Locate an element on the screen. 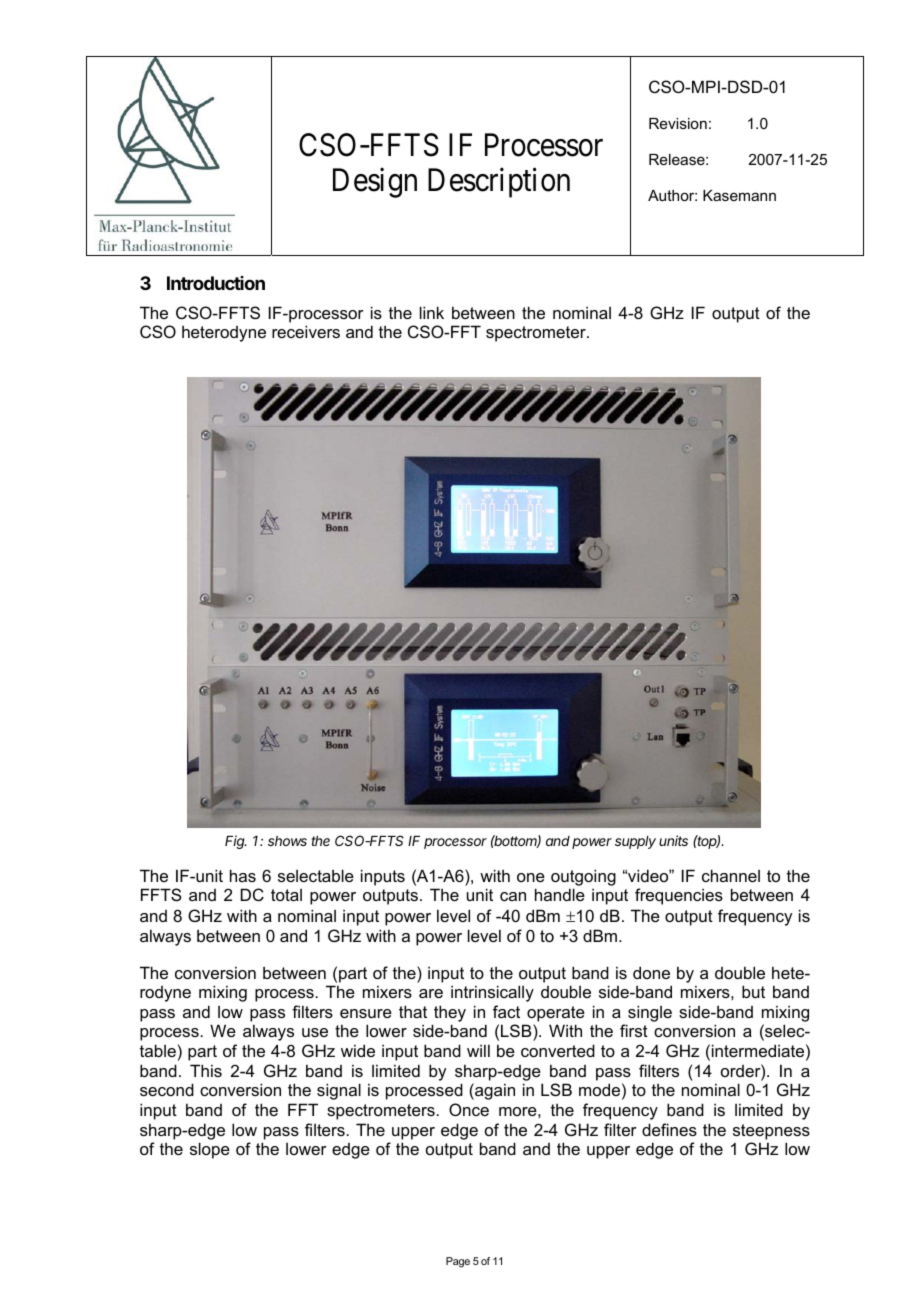 The image size is (924, 1308). Design is located at coordinates (375, 183).
